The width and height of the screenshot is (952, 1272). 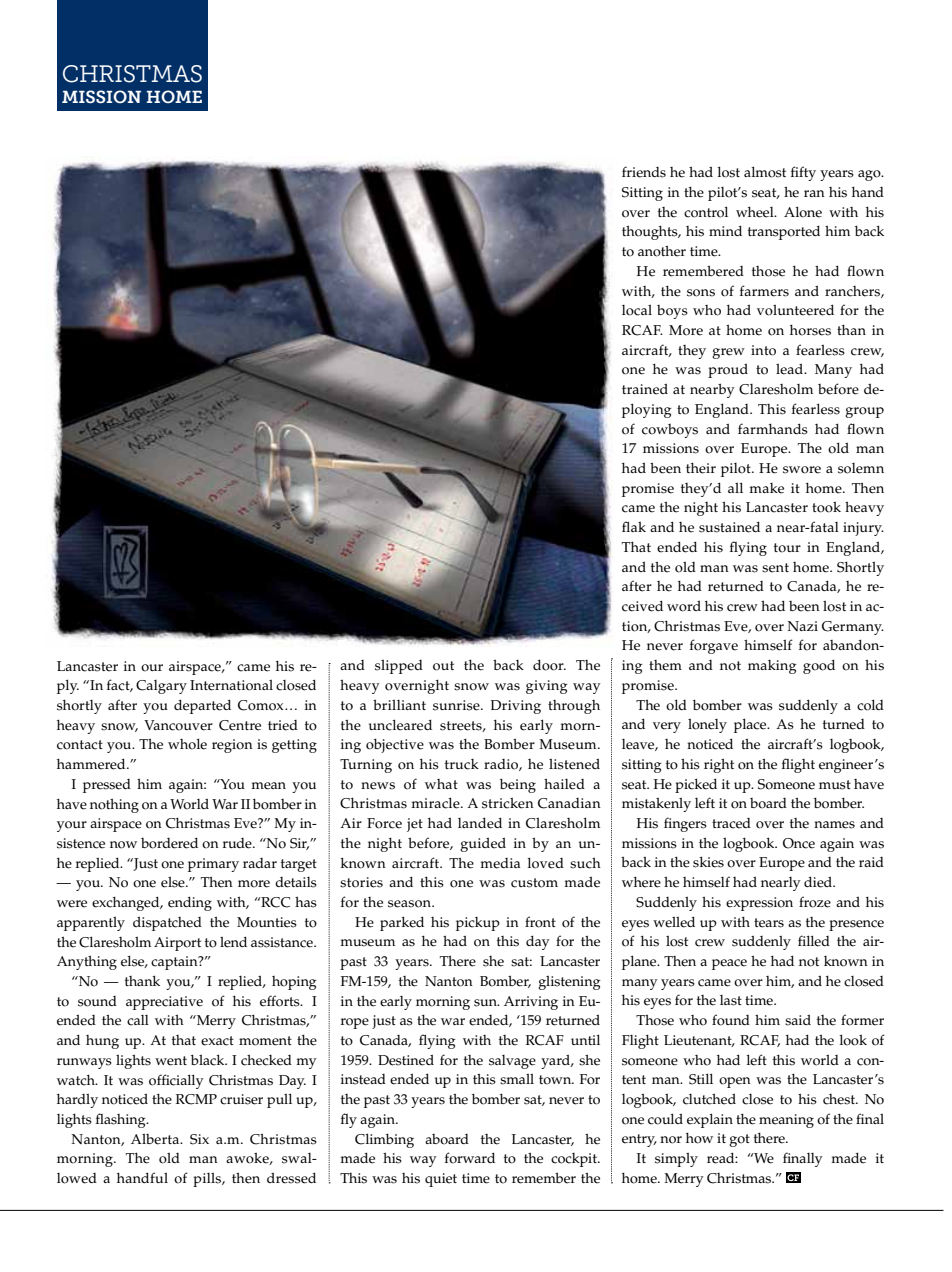 I want to click on friends, so click(x=644, y=172).
